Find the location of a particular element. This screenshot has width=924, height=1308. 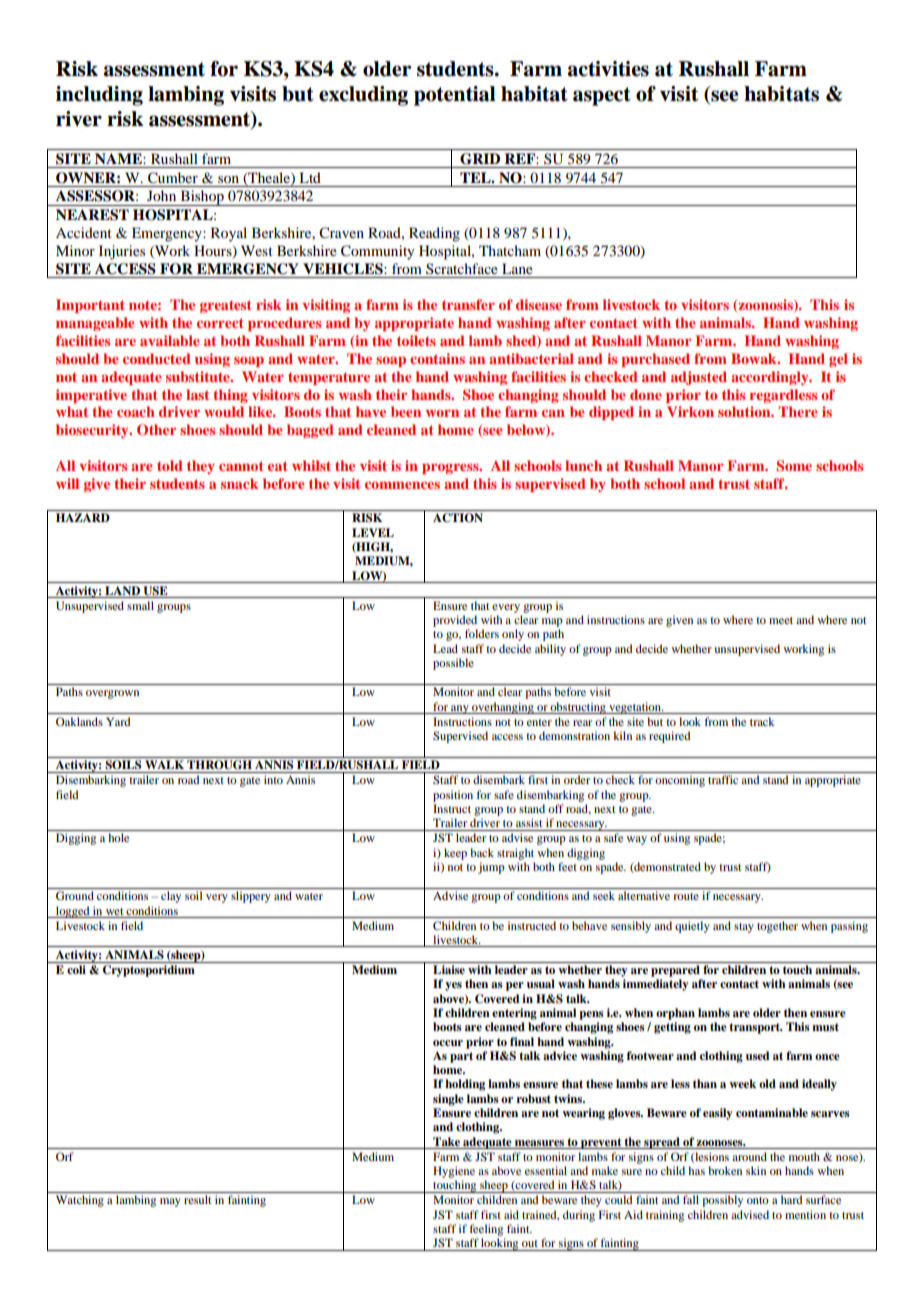

hole is located at coordinates (118, 837).
